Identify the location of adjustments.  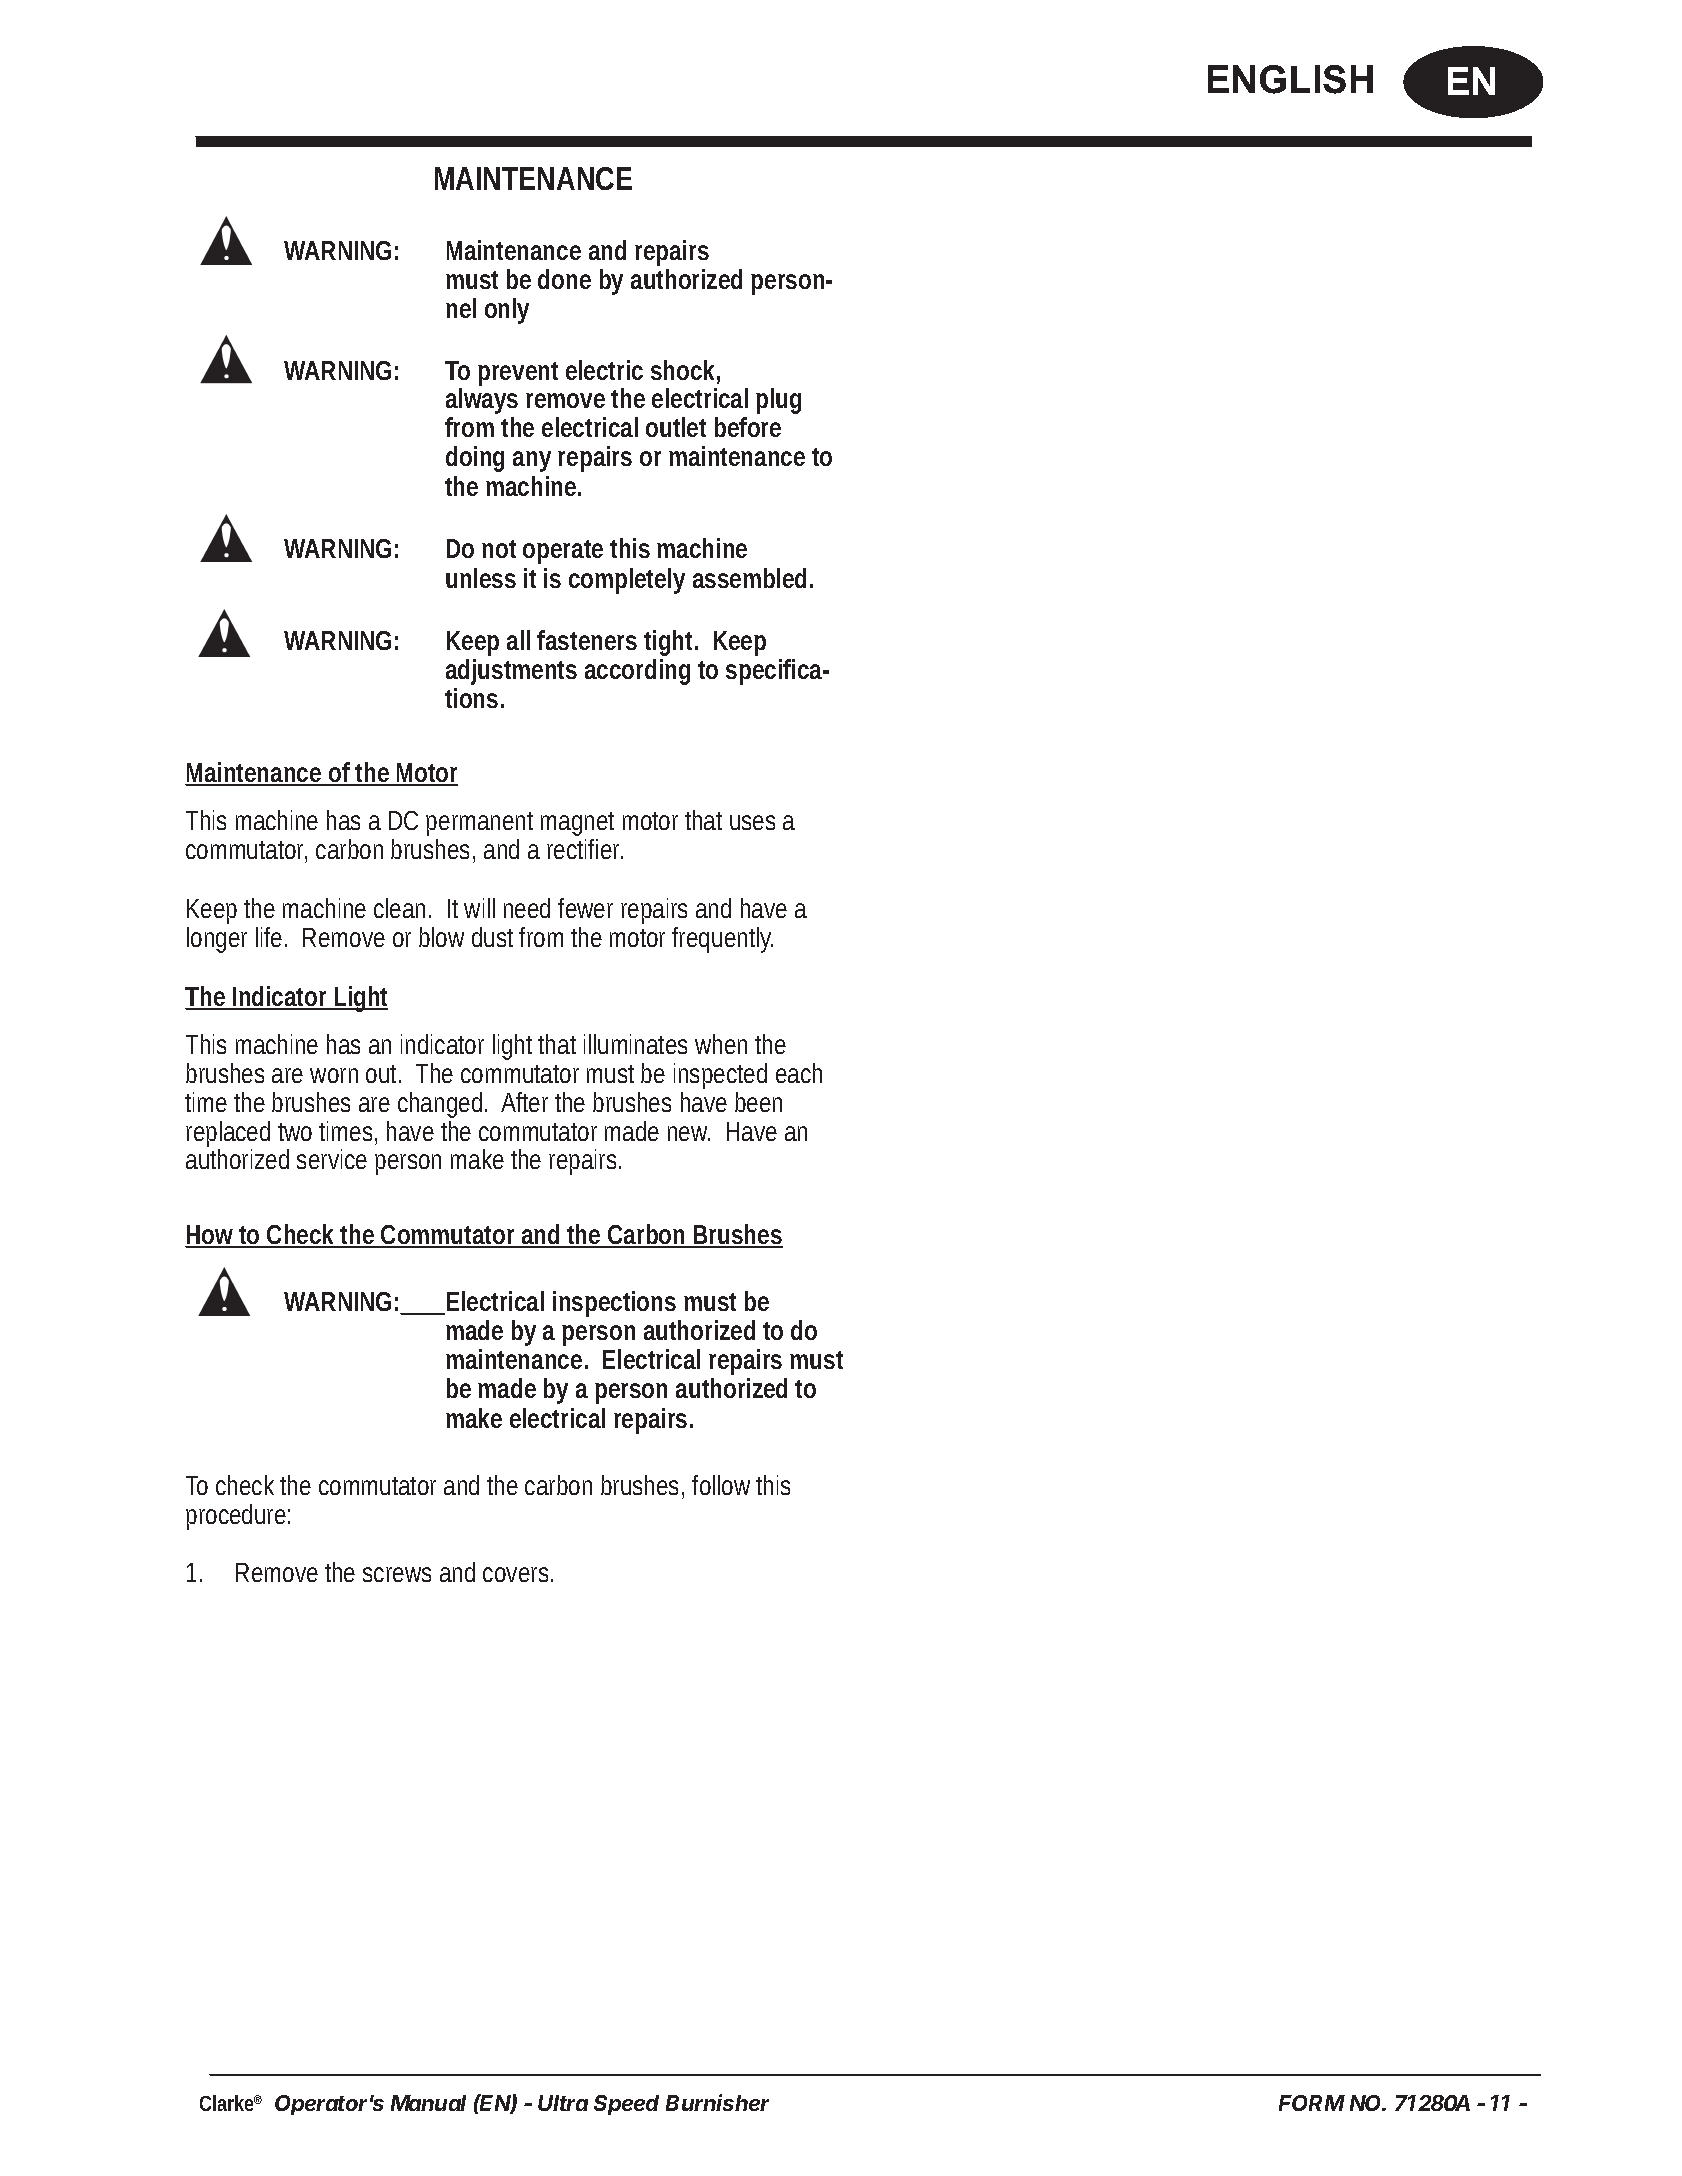
(511, 672).
